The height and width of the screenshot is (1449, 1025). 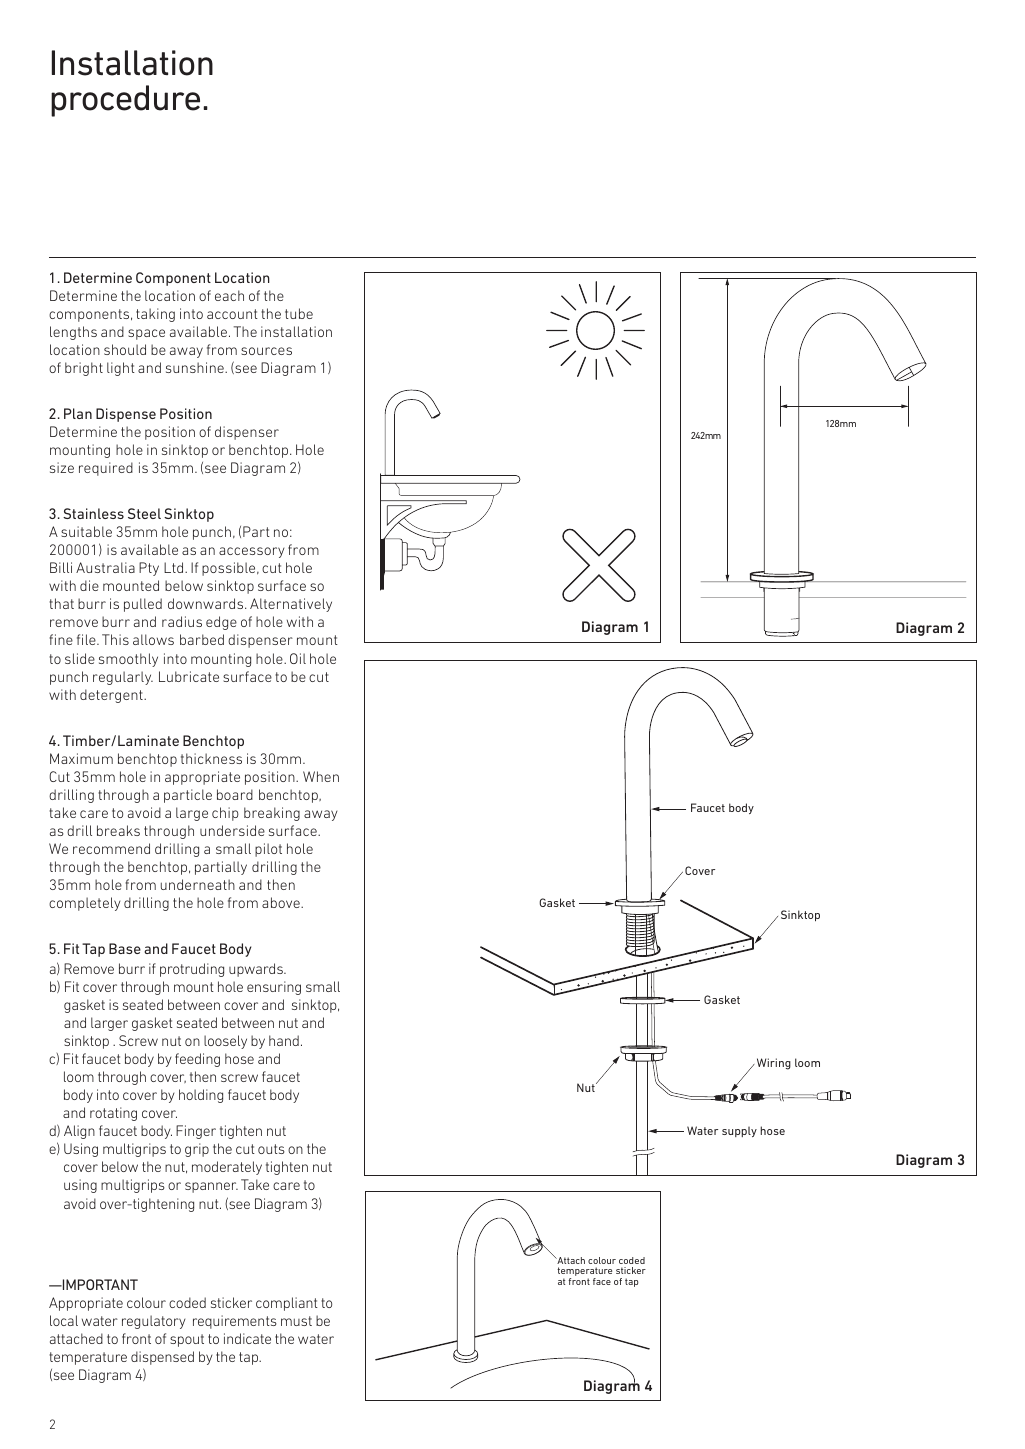 I want to click on tube, so click(x=299, y=313).
